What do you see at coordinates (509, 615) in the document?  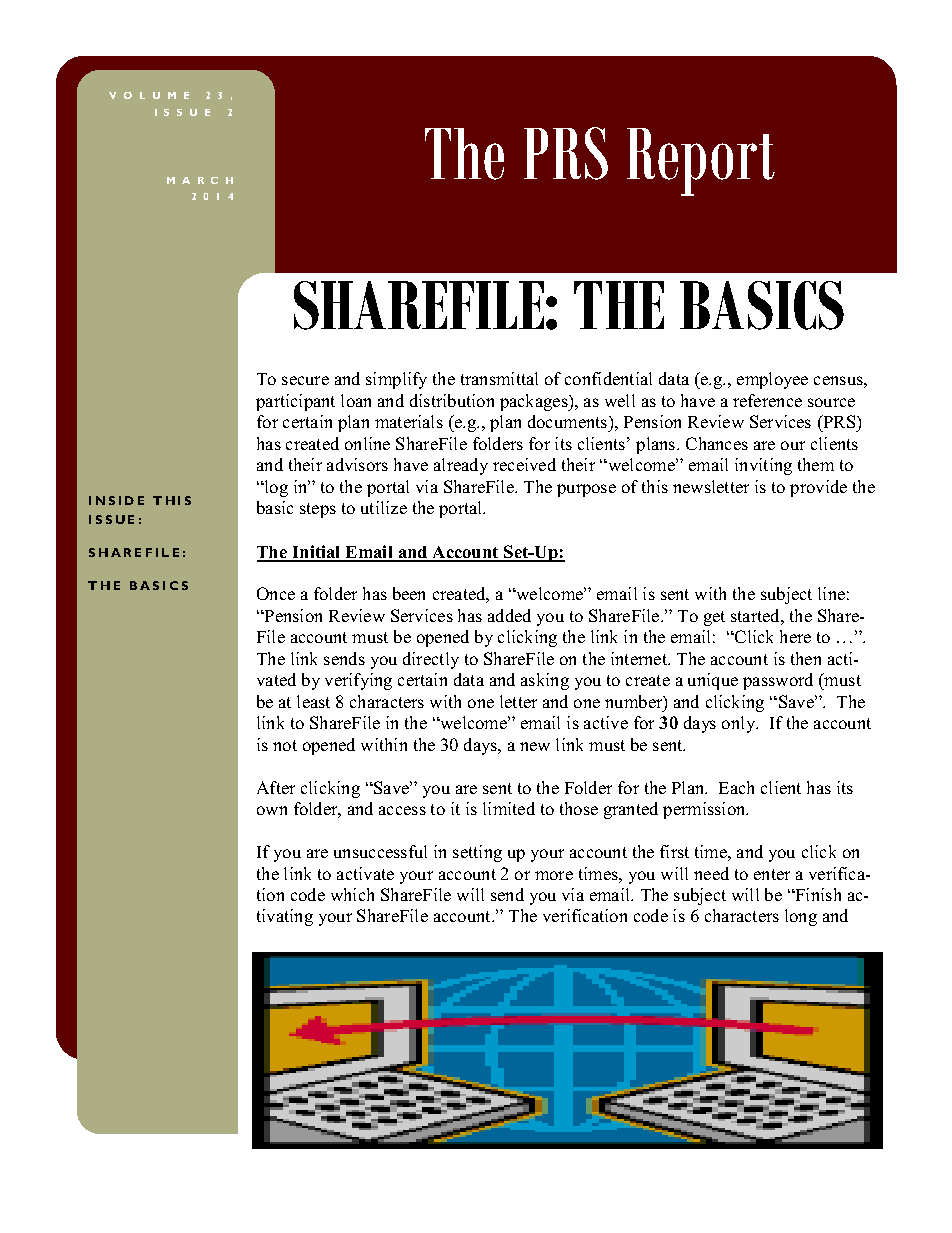 I see `added` at bounding box center [509, 615].
